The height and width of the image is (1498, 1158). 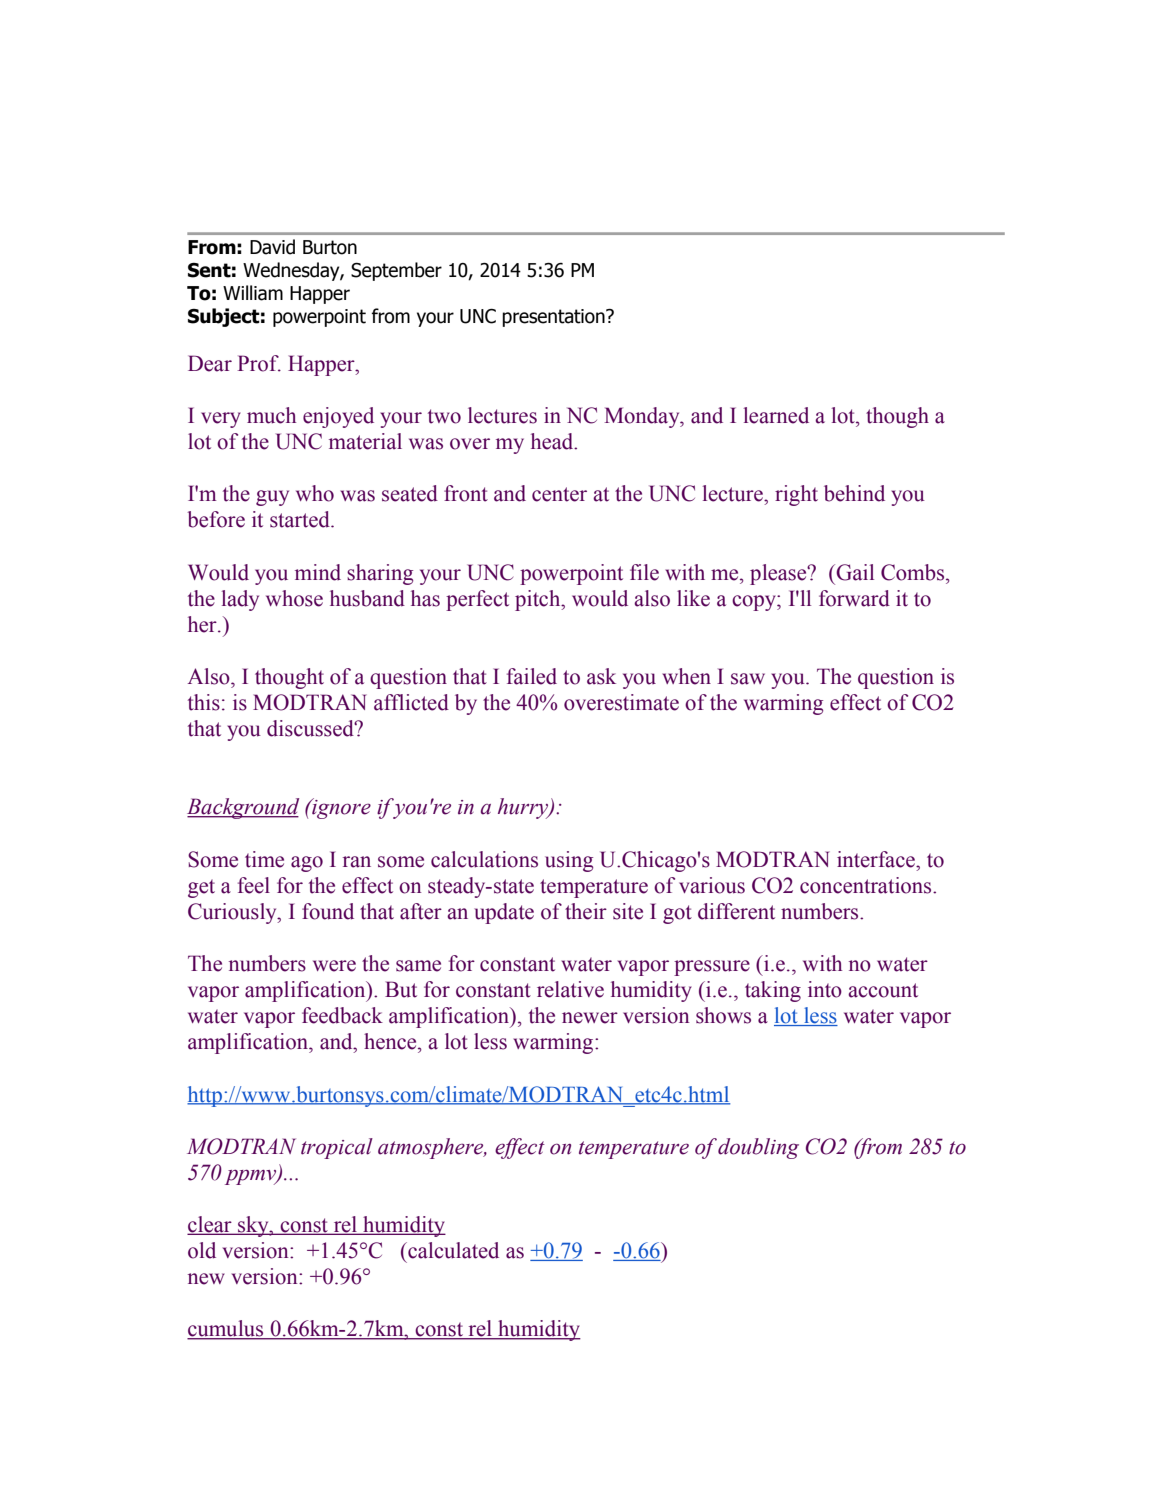 What do you see at coordinates (253, 293) in the image?
I see `William` at bounding box center [253, 293].
